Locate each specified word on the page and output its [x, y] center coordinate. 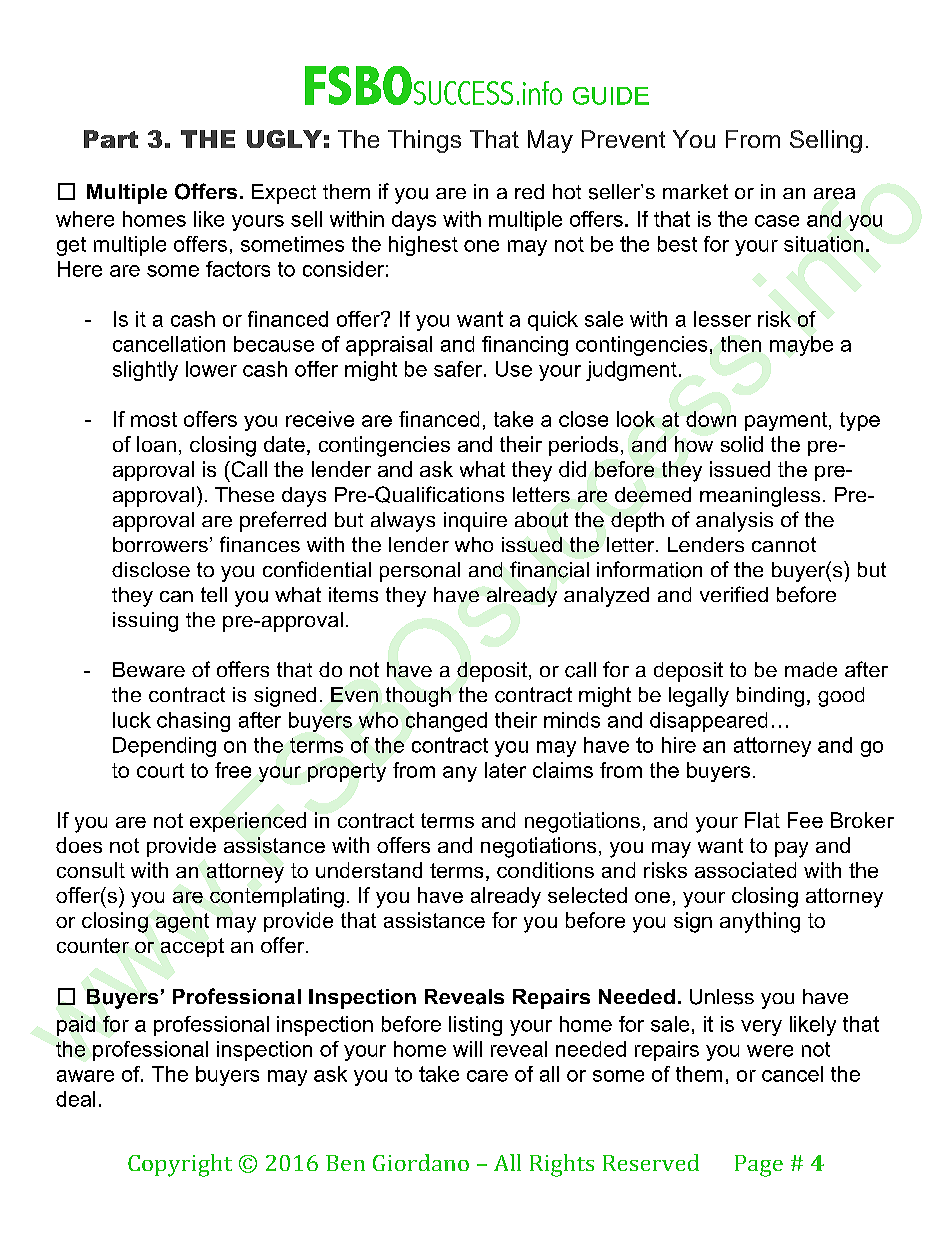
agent [182, 923]
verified [734, 594]
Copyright [180, 1165]
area [834, 193]
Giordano [421, 1162]
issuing [145, 622]
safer [459, 369]
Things [424, 141]
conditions [545, 870]
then [741, 344]
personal [420, 572]
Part [111, 139]
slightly [145, 371]
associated [745, 870]
